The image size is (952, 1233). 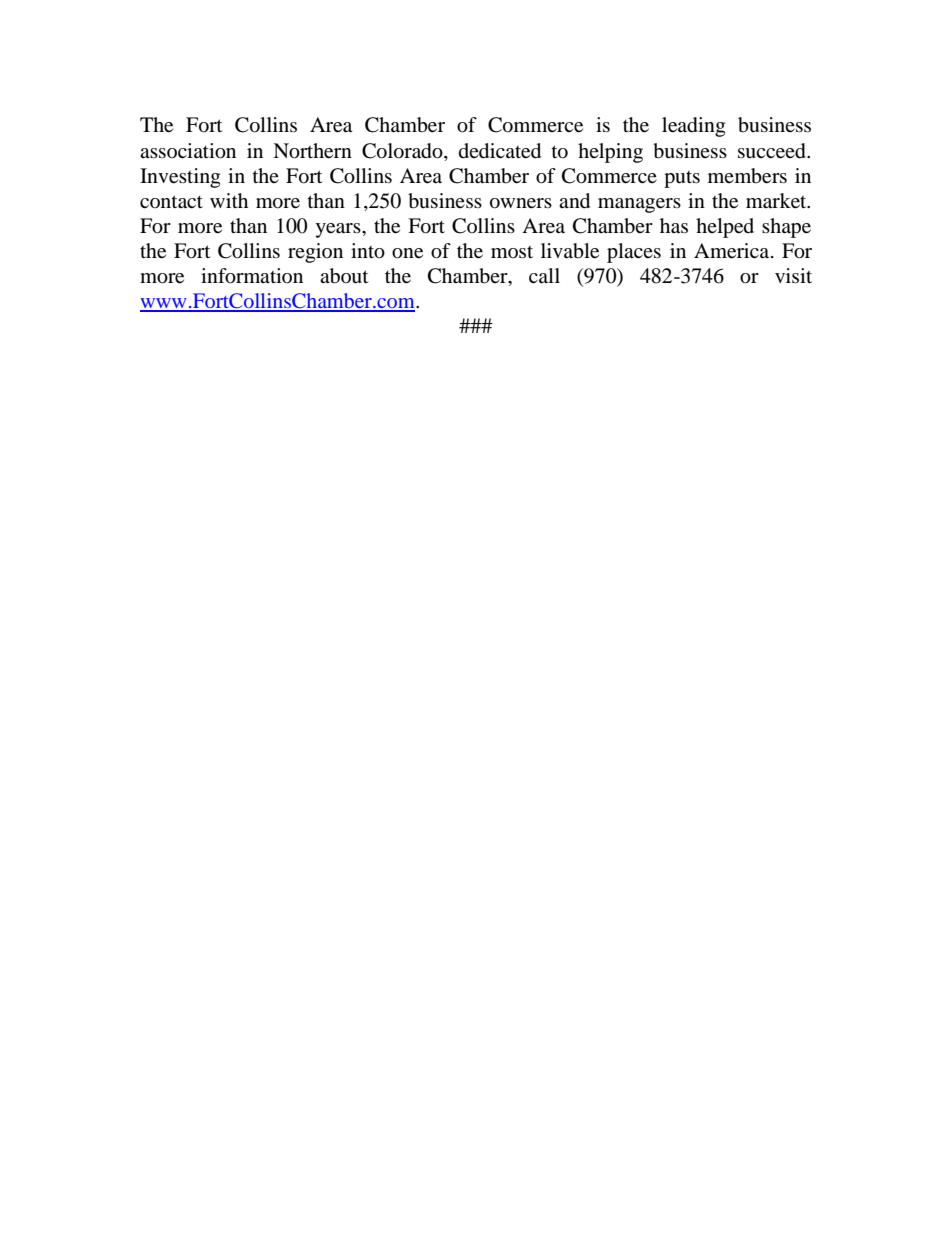 What do you see at coordinates (682, 179) in the image?
I see `puts` at bounding box center [682, 179].
